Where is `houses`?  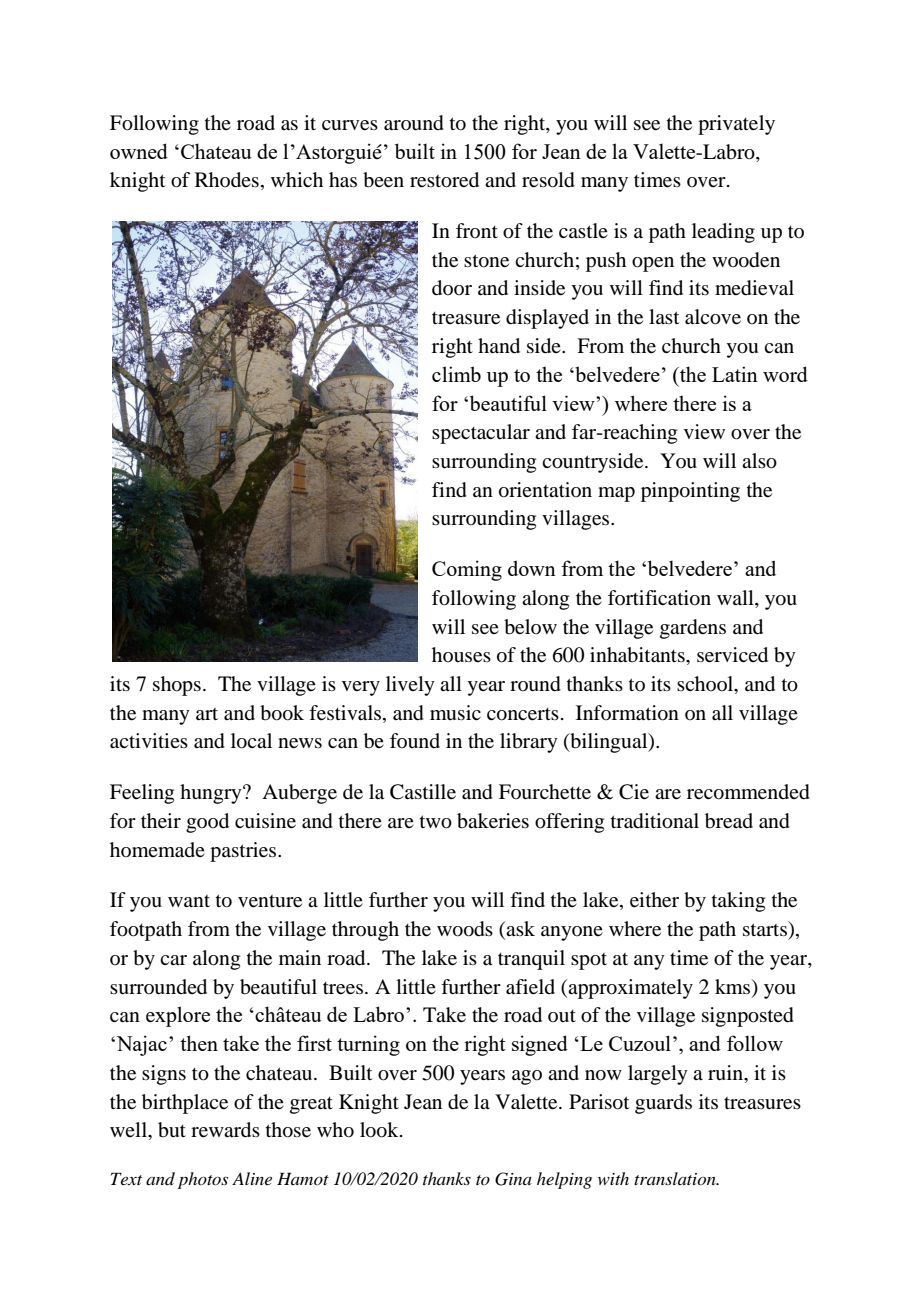
houses is located at coordinates (461, 655).
